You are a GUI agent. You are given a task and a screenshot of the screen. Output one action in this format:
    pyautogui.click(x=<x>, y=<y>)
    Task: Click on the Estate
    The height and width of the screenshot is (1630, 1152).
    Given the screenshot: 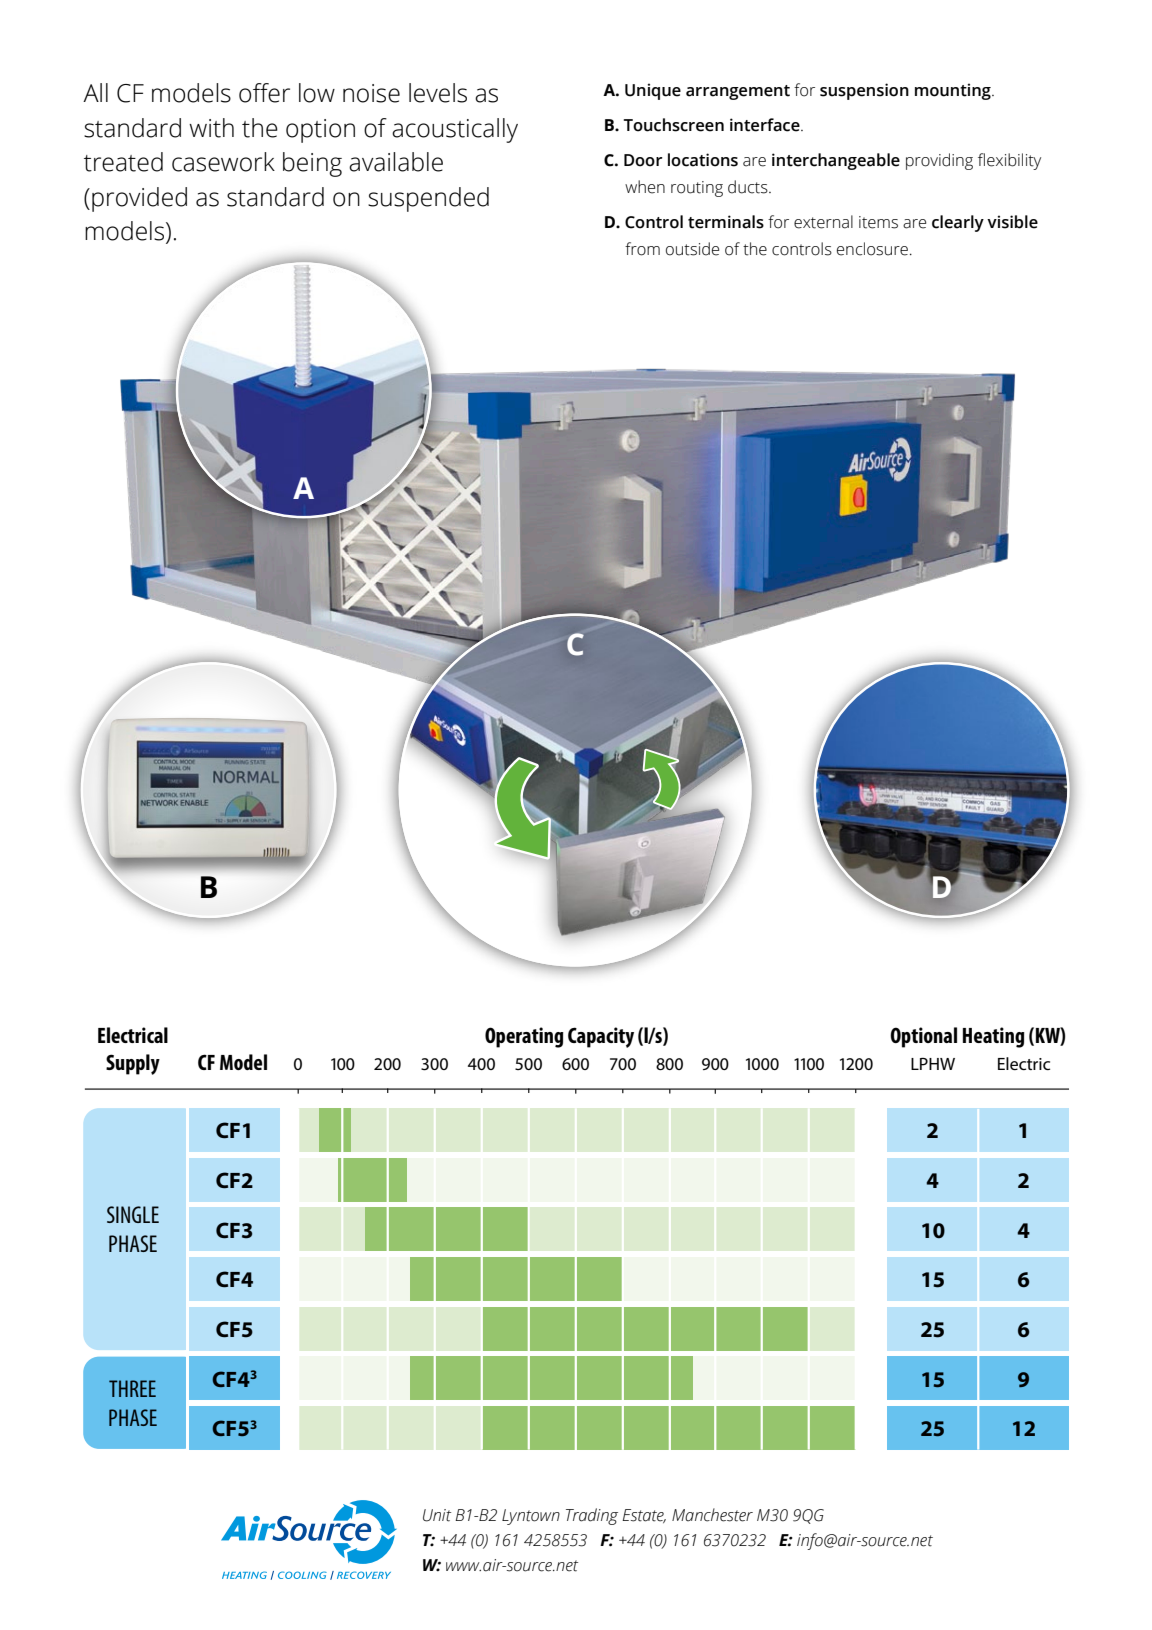 What is the action you would take?
    pyautogui.click(x=644, y=1516)
